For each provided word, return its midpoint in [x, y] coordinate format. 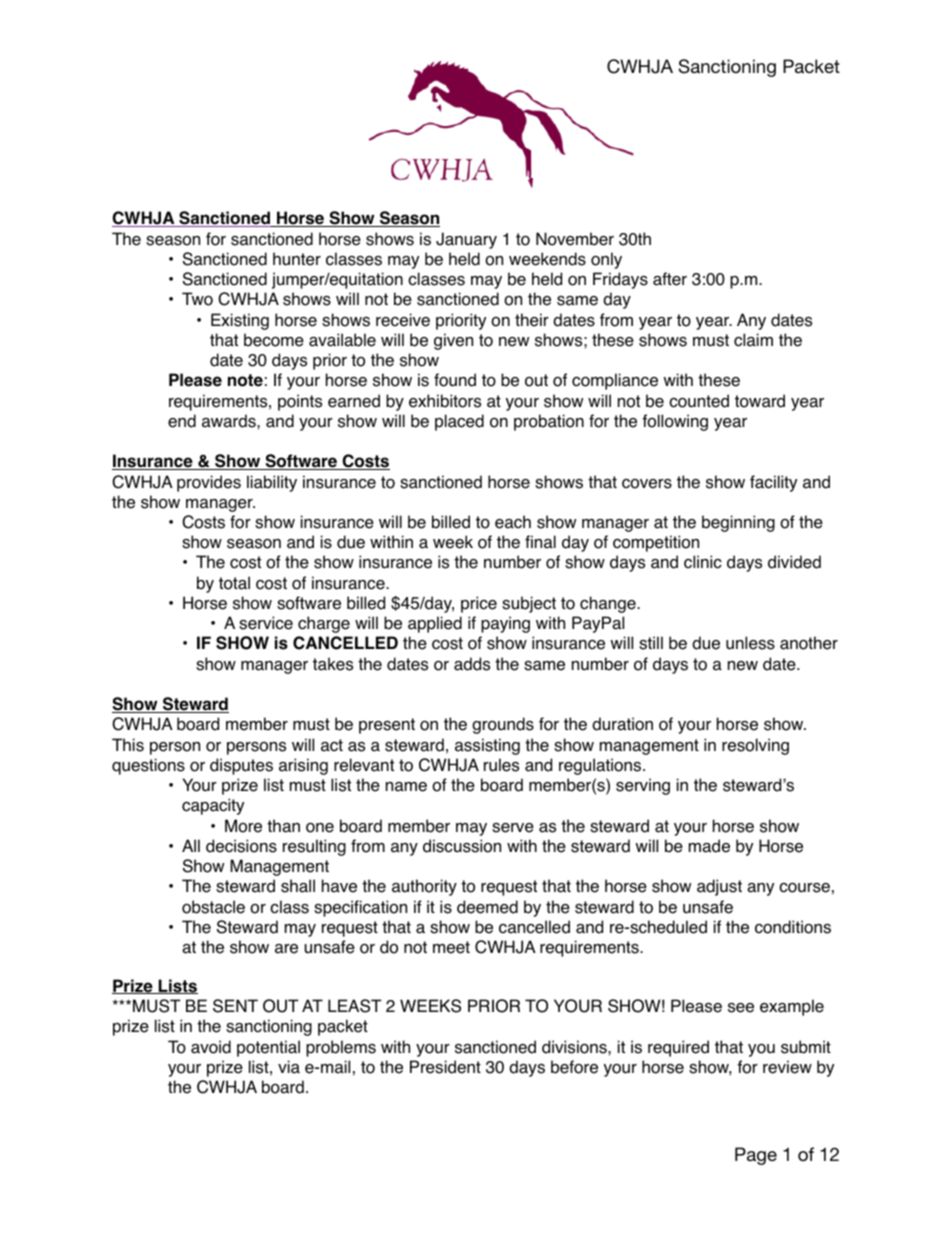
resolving [755, 746]
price [479, 604]
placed [459, 422]
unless [750, 643]
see [741, 1008]
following [675, 422]
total [234, 583]
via [289, 1067]
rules [501, 765]
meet [451, 947]
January [466, 240]
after [670, 279]
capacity [213, 806]
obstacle [213, 907]
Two [197, 299]
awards [230, 421]
